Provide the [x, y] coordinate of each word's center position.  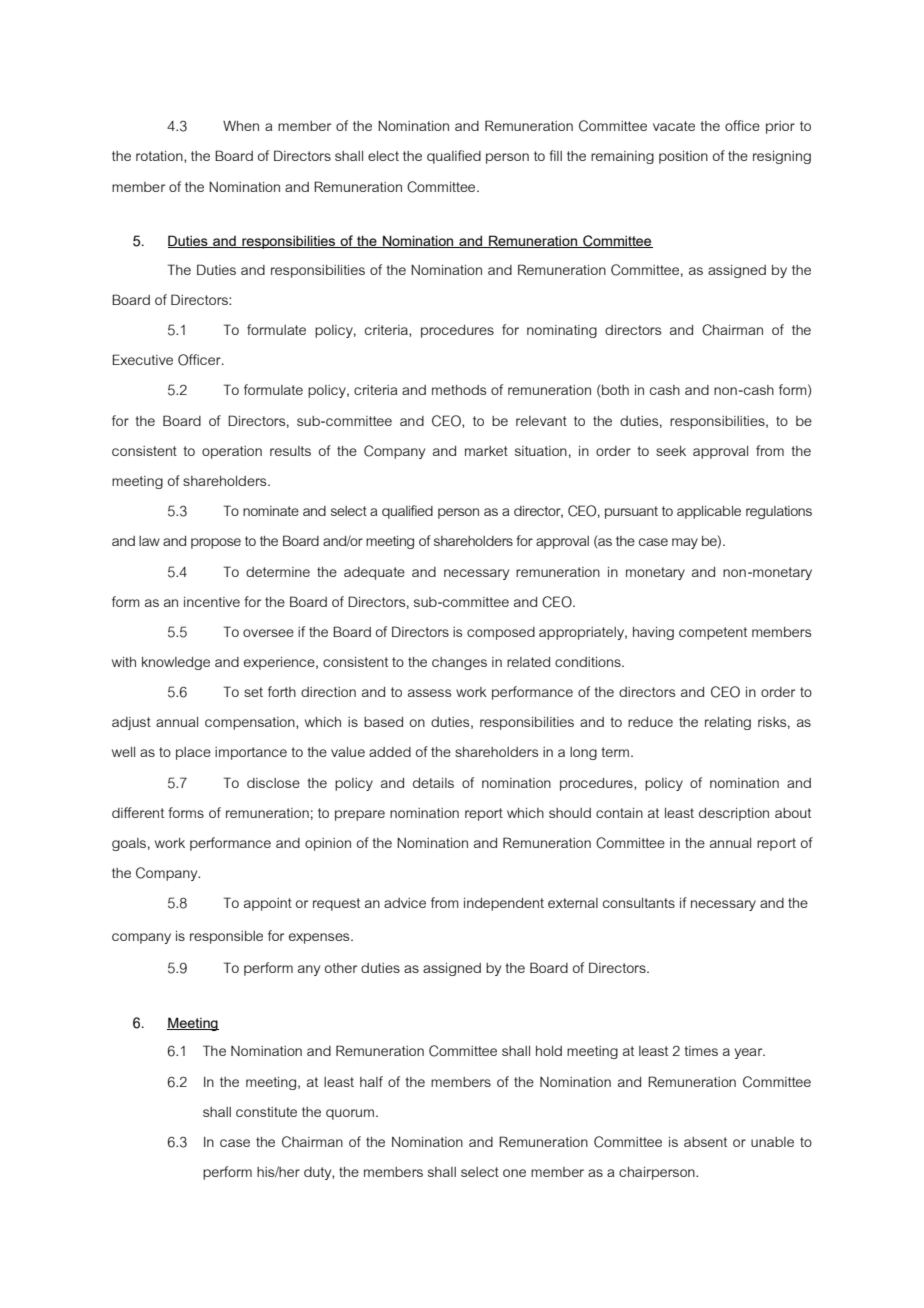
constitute [266, 1112]
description [734, 814]
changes [459, 663]
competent [713, 633]
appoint [268, 904]
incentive [212, 602]
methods [459, 390]
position [683, 157]
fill [555, 155]
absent [705, 1142]
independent [504, 904]
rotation [160, 157]
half [371, 1081]
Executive [143, 359]
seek [671, 451]
